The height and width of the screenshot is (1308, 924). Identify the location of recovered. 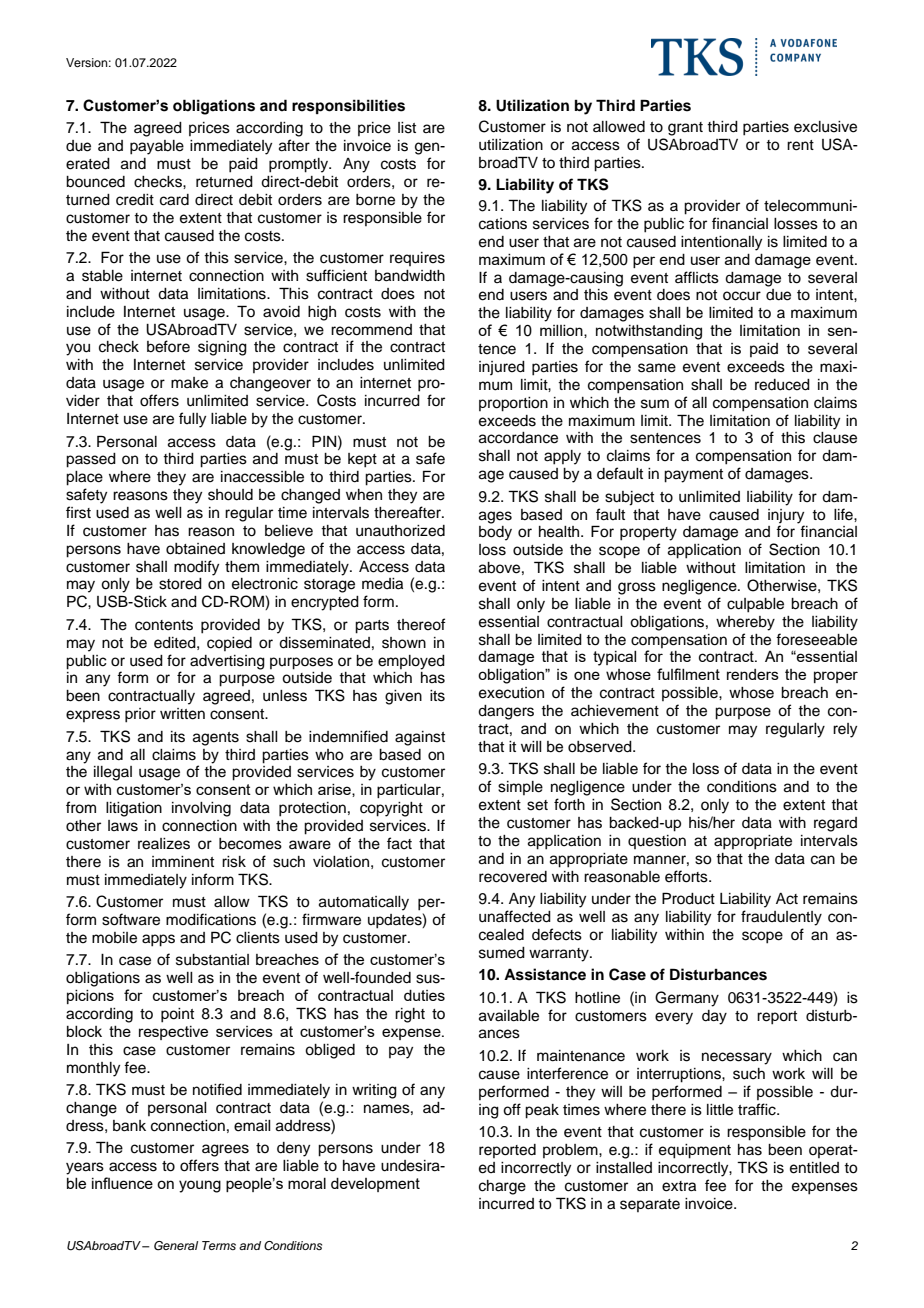
(513, 877).
